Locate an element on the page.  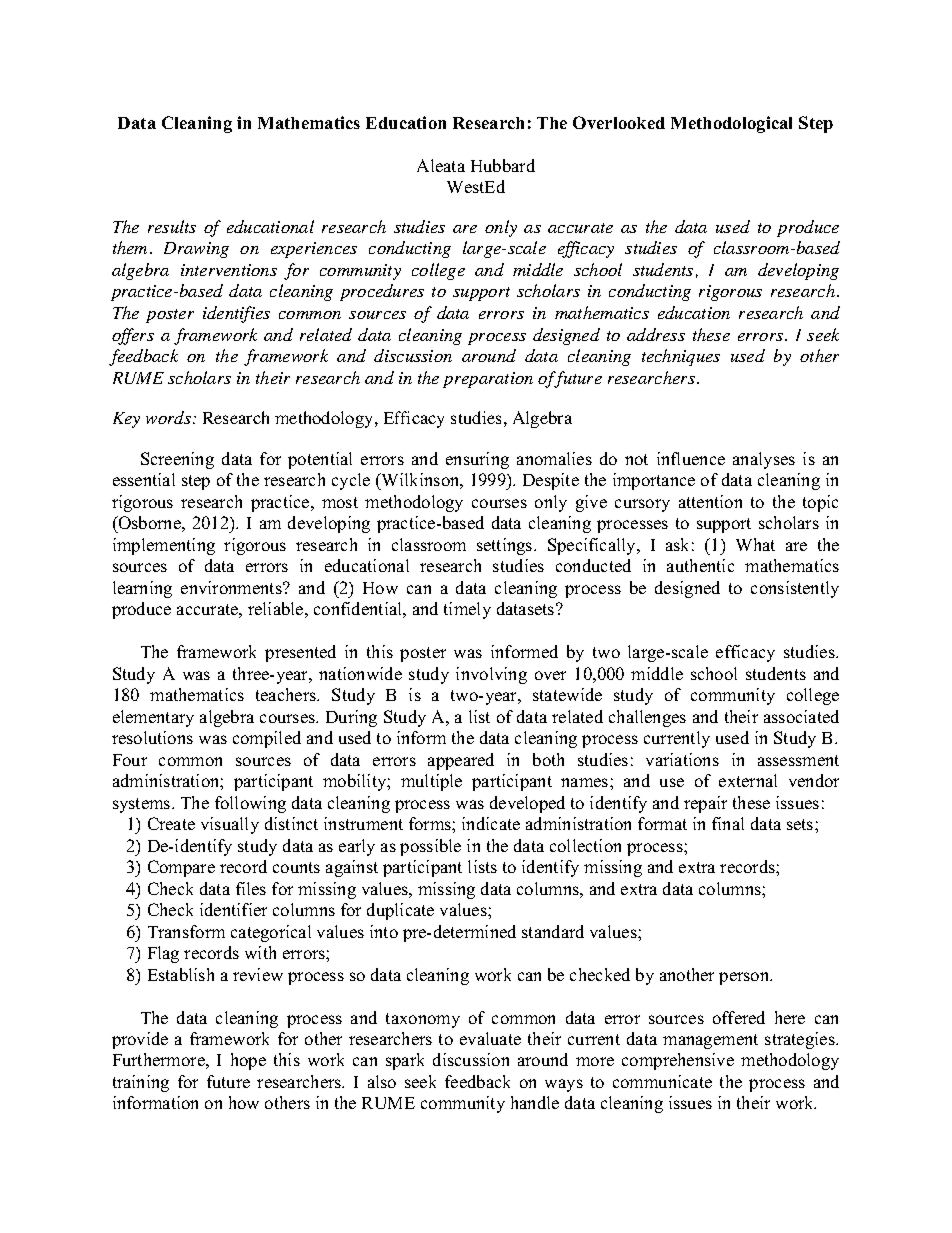
indicate is located at coordinates (491, 823).
